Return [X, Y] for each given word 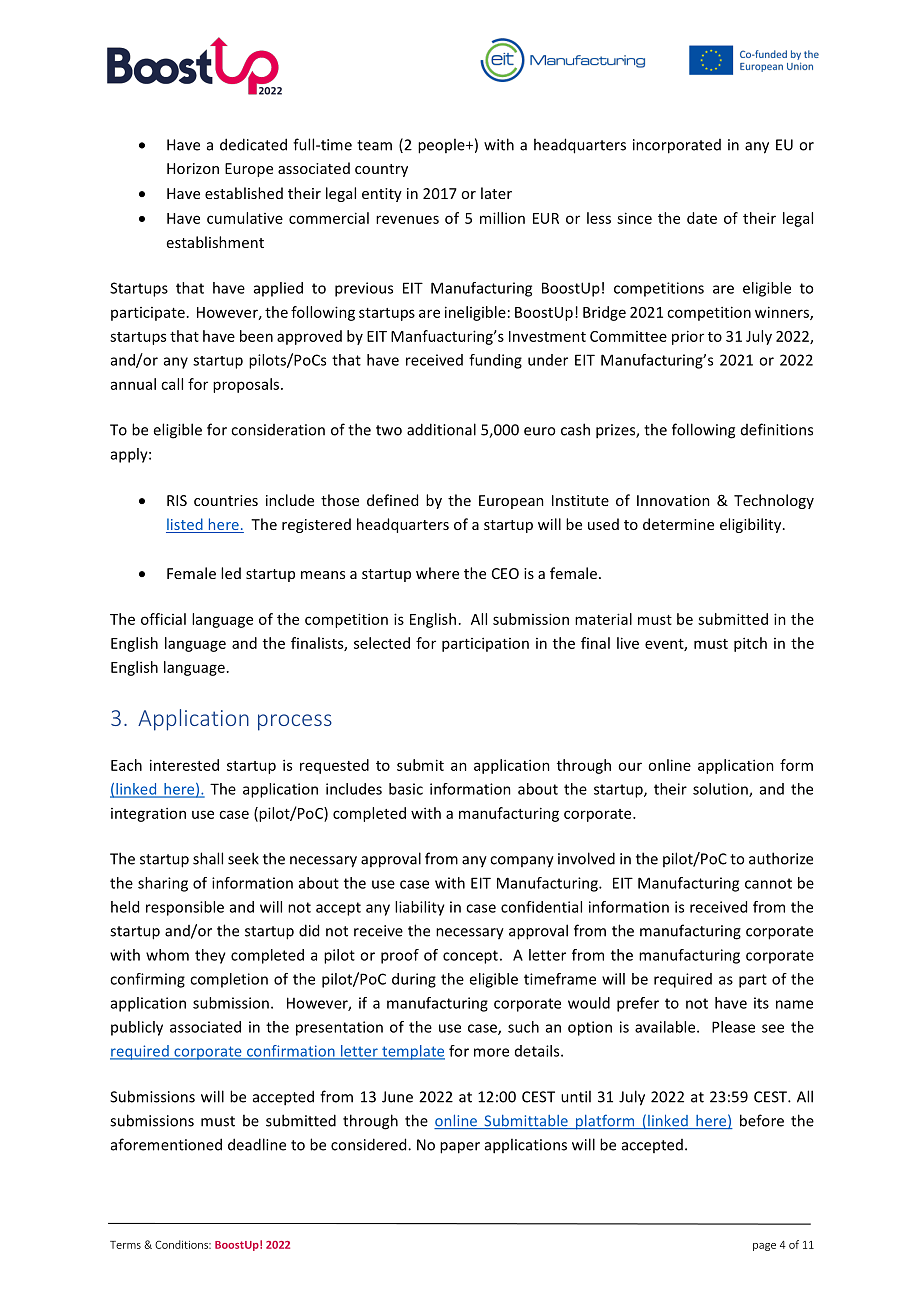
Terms [125, 1245]
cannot [768, 883]
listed [185, 525]
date [702, 218]
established [244, 193]
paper [460, 1148]
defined [392, 500]
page [764, 1247]
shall [208, 858]
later [496, 193]
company [522, 862]
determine [678, 524]
